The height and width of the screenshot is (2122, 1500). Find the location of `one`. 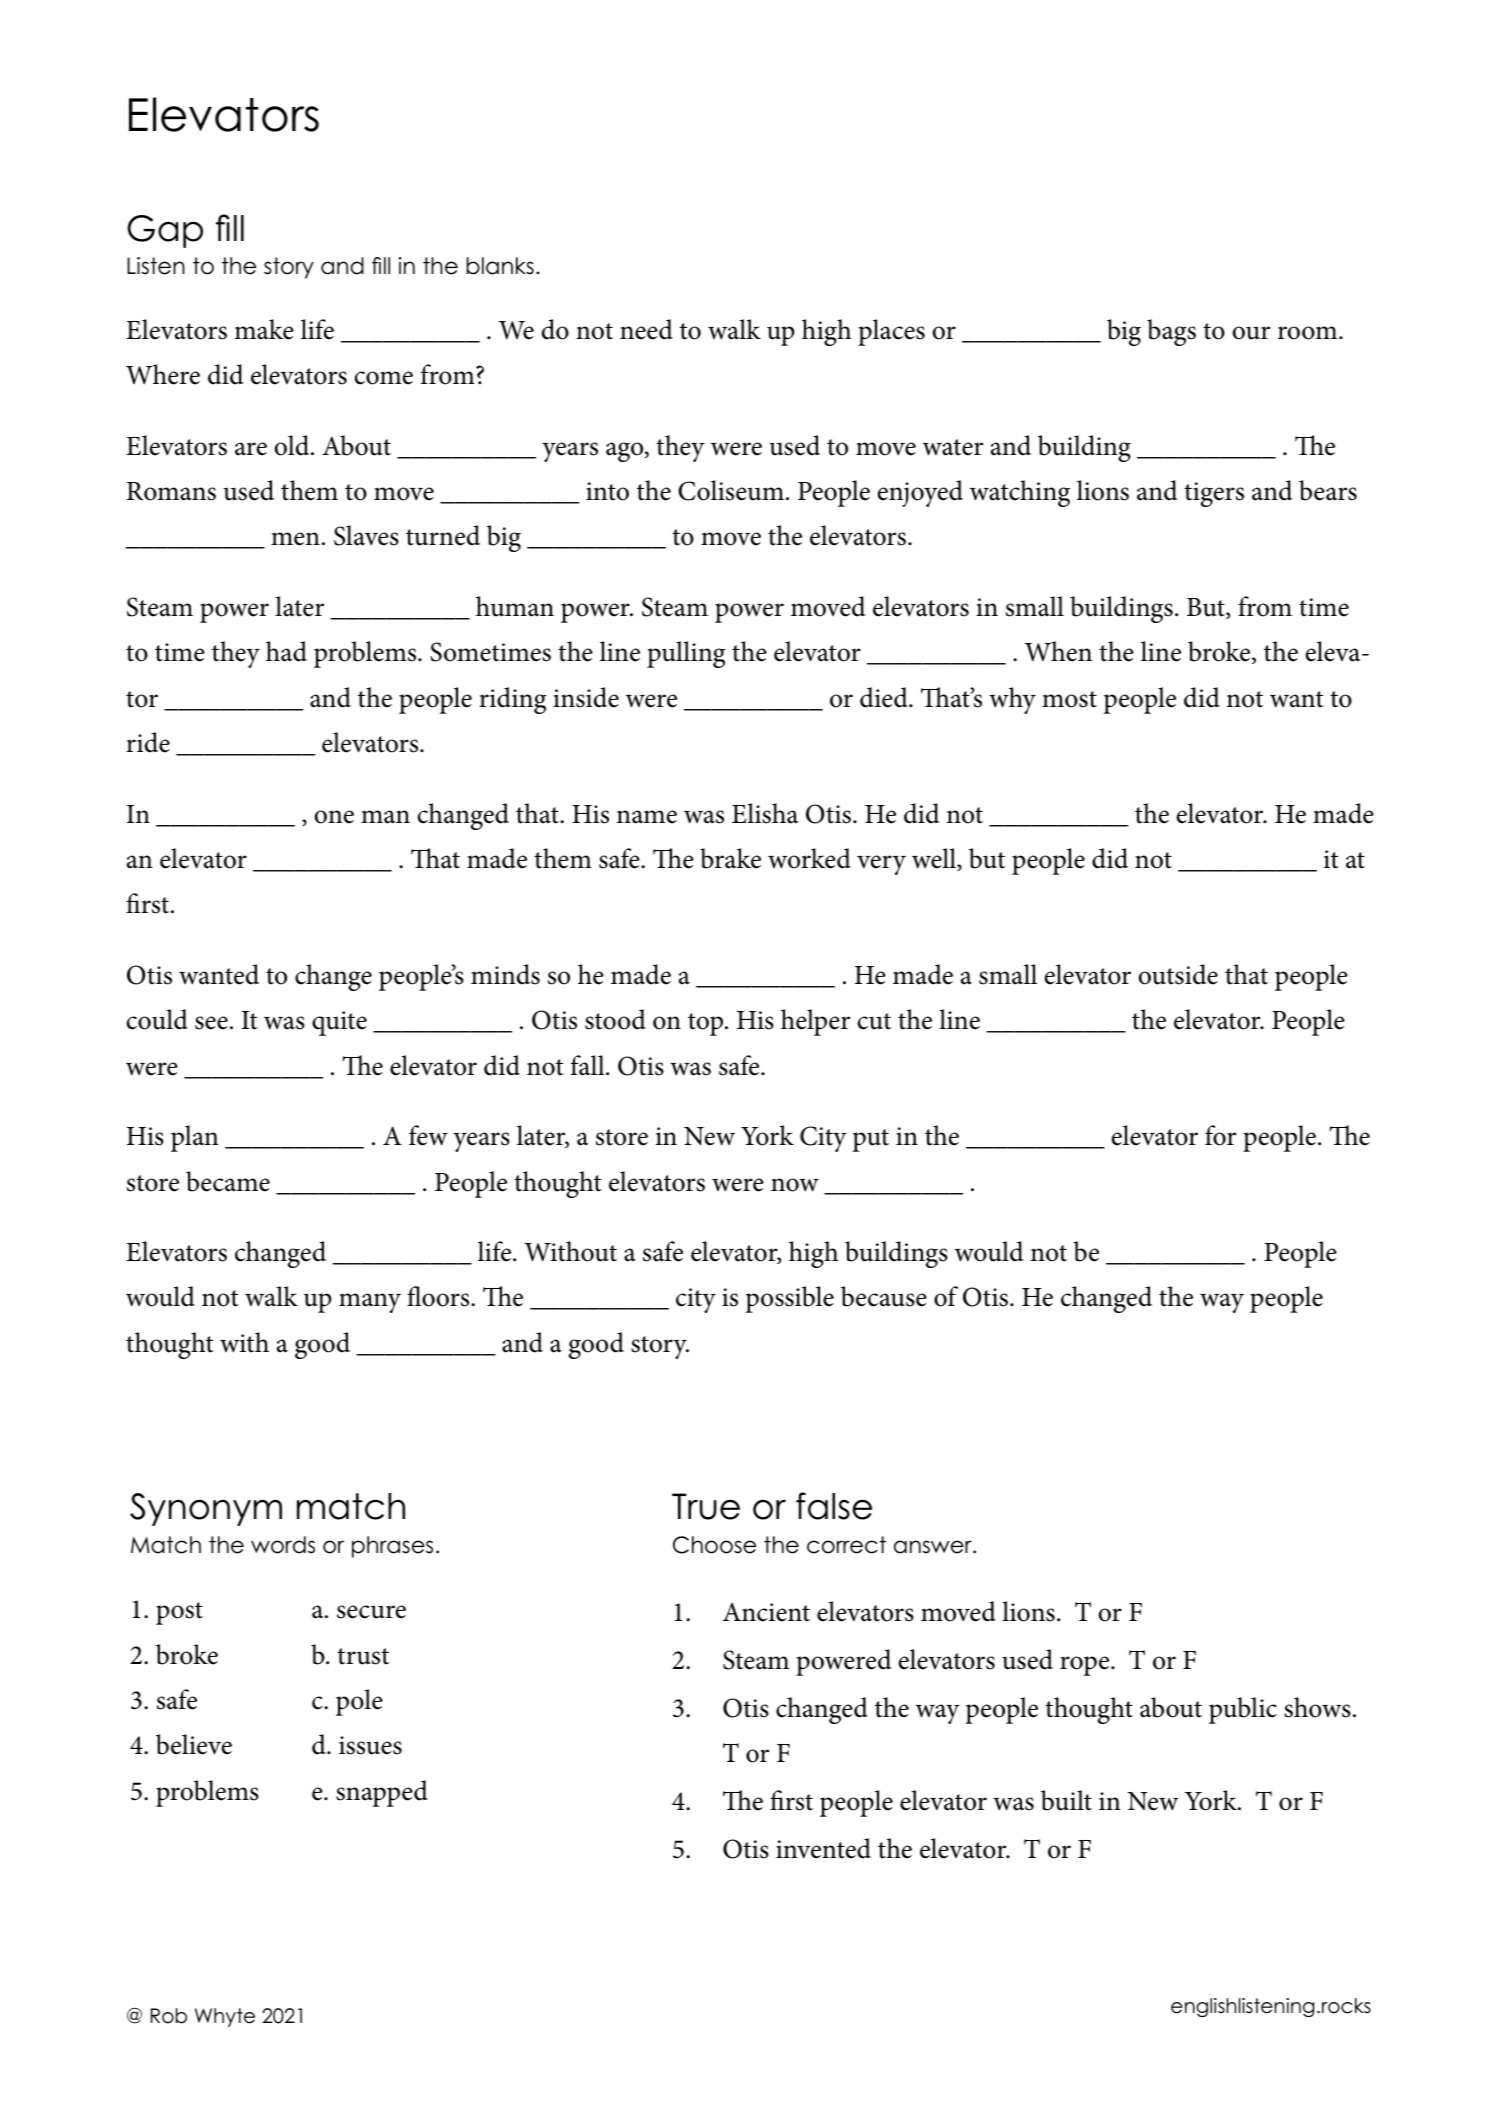

one is located at coordinates (334, 817).
